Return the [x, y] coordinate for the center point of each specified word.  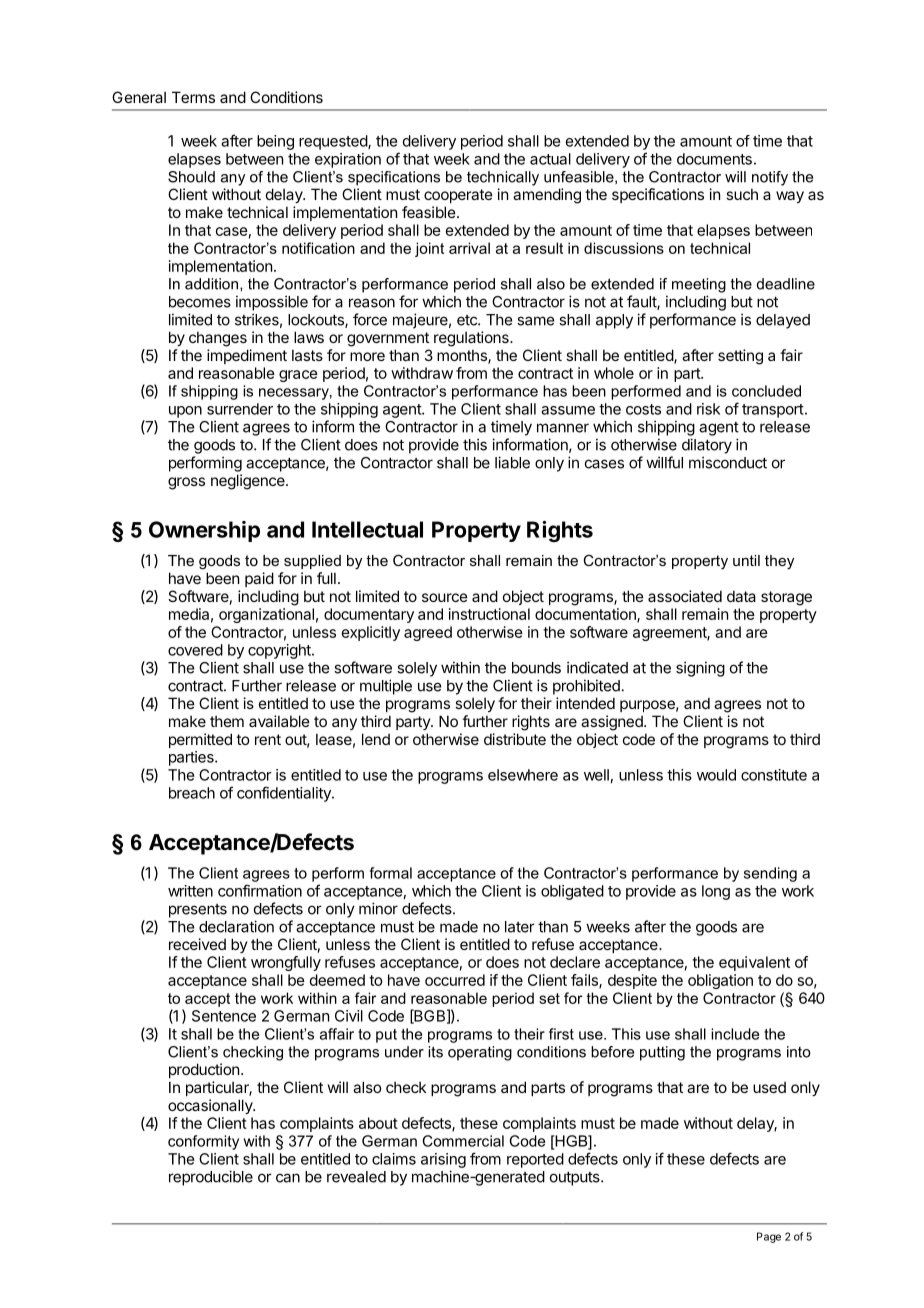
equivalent [754, 963]
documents [714, 159]
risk [708, 409]
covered [195, 650]
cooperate [458, 196]
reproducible [211, 1178]
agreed [428, 633]
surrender [240, 409]
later [520, 927]
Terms [193, 97]
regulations [472, 339]
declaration [236, 926]
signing [700, 669]
